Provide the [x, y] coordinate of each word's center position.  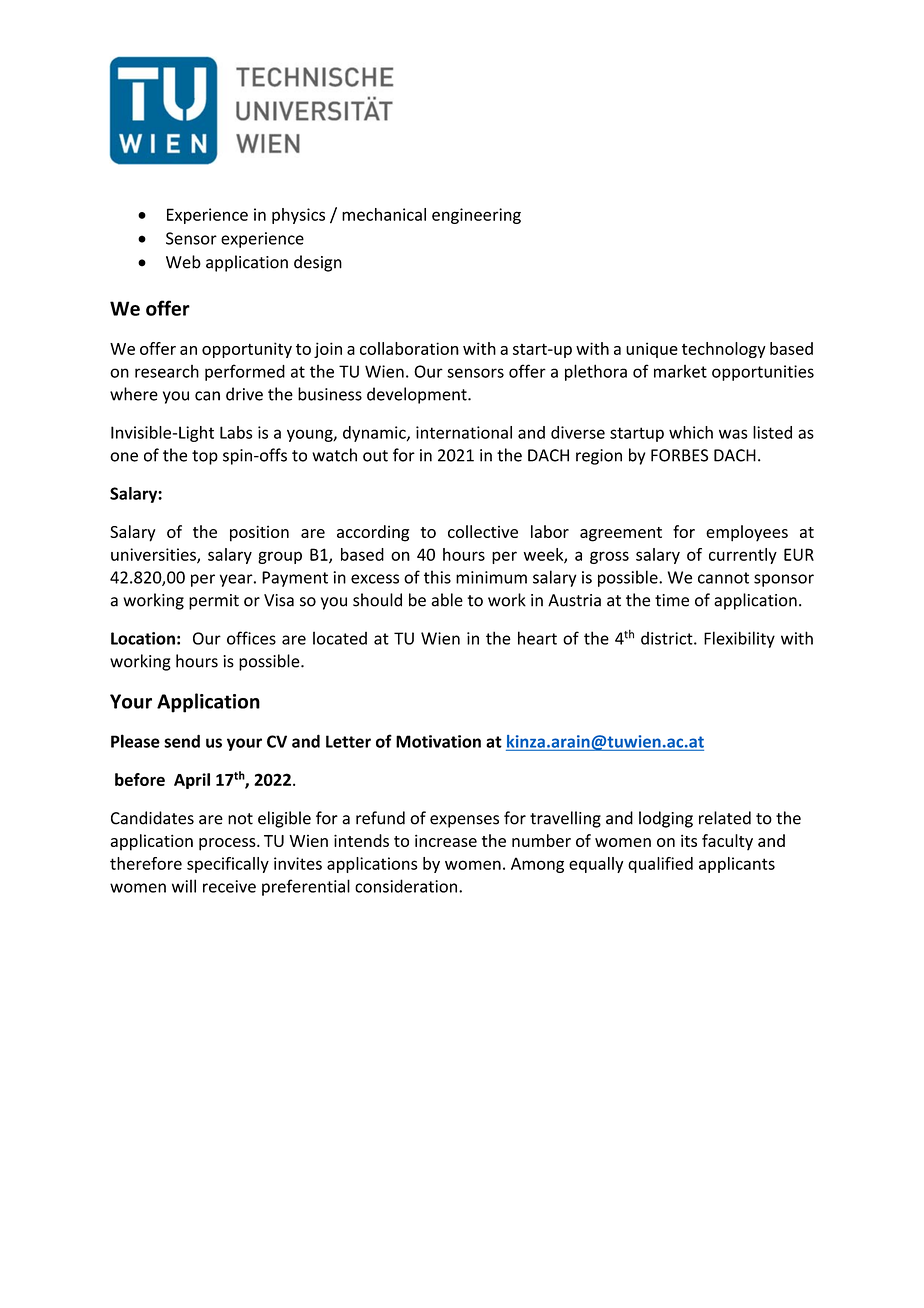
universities [154, 555]
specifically [228, 865]
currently [743, 556]
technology [724, 350]
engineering [476, 216]
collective [483, 531]
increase [446, 840]
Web [183, 262]
